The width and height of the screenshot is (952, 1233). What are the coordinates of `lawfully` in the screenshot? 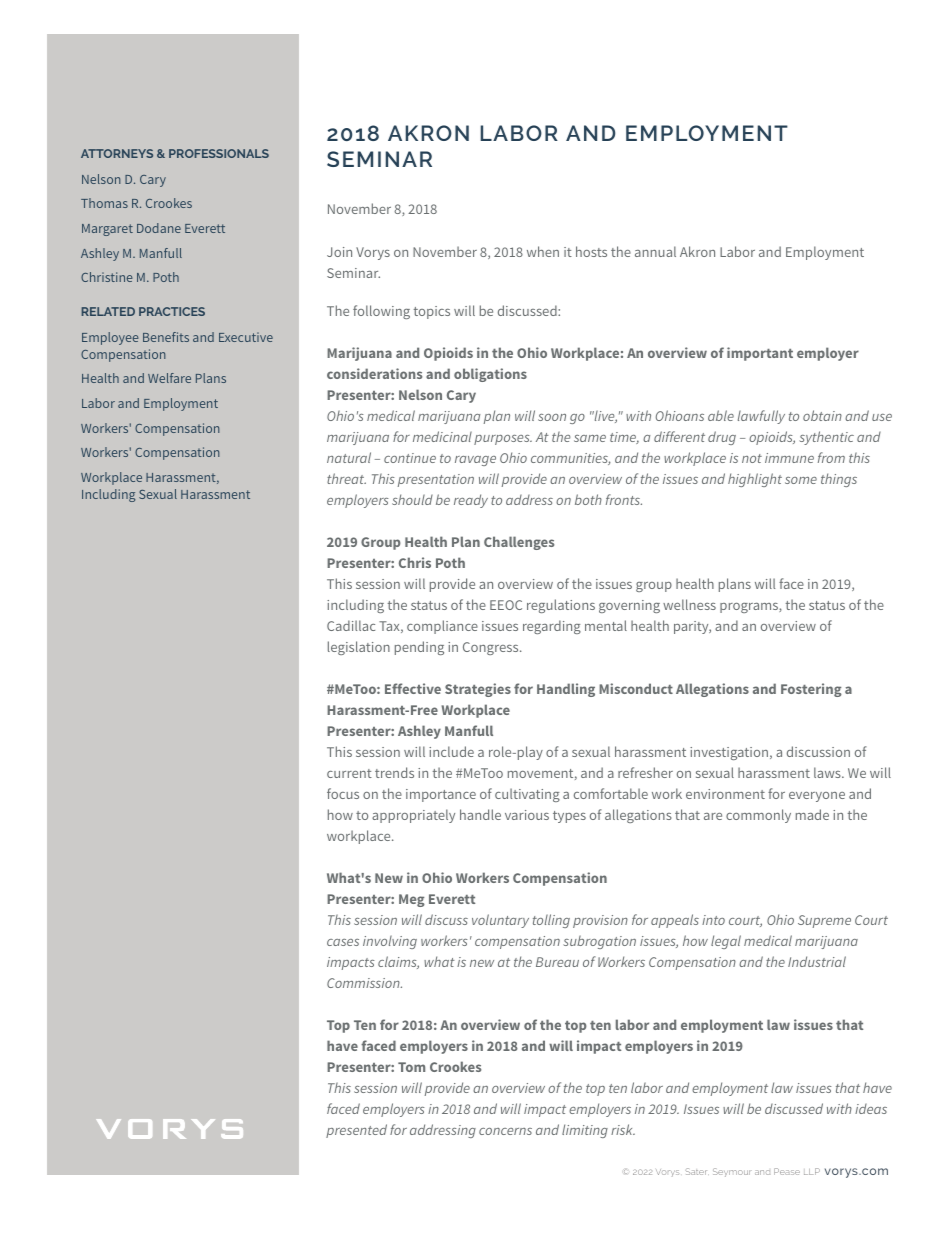 It's located at (761, 417).
